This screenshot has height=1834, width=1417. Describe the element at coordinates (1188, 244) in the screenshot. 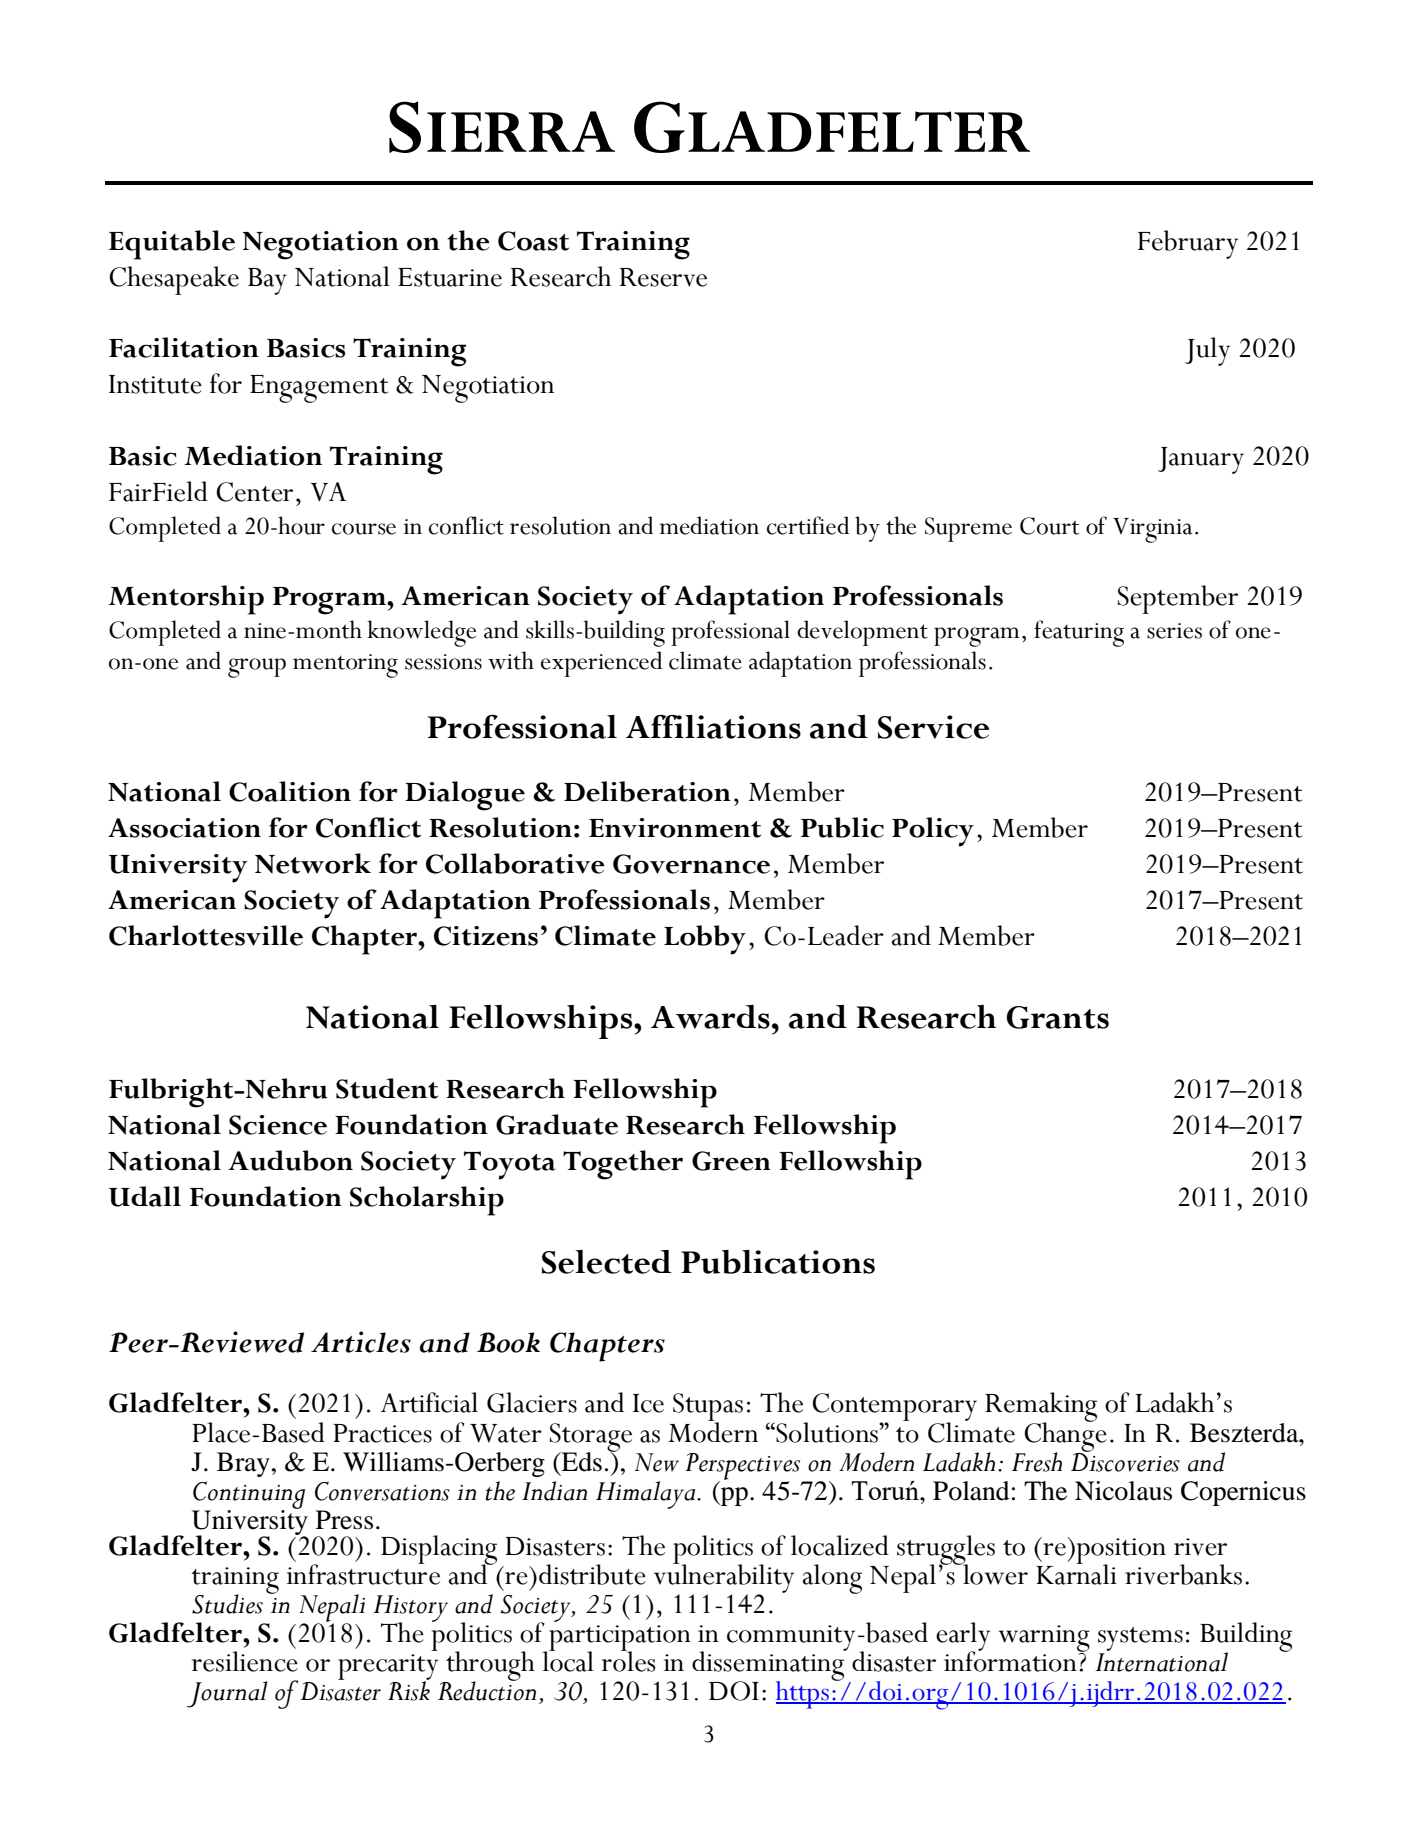

I see `February` at that location.
